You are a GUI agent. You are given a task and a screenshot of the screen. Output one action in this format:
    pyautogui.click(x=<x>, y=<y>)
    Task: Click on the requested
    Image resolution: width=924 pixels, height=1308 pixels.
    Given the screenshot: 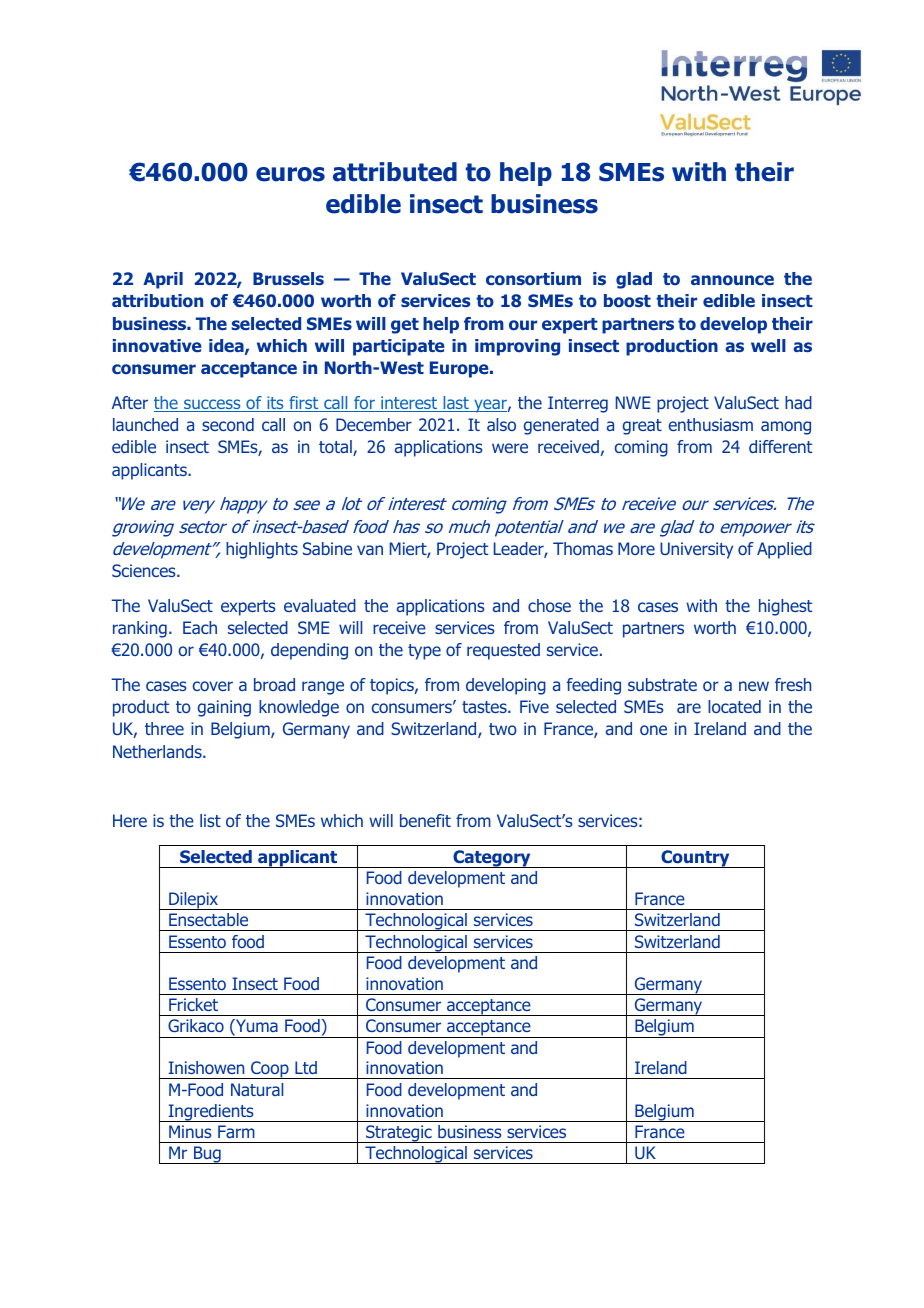 What is the action you would take?
    pyautogui.click(x=503, y=651)
